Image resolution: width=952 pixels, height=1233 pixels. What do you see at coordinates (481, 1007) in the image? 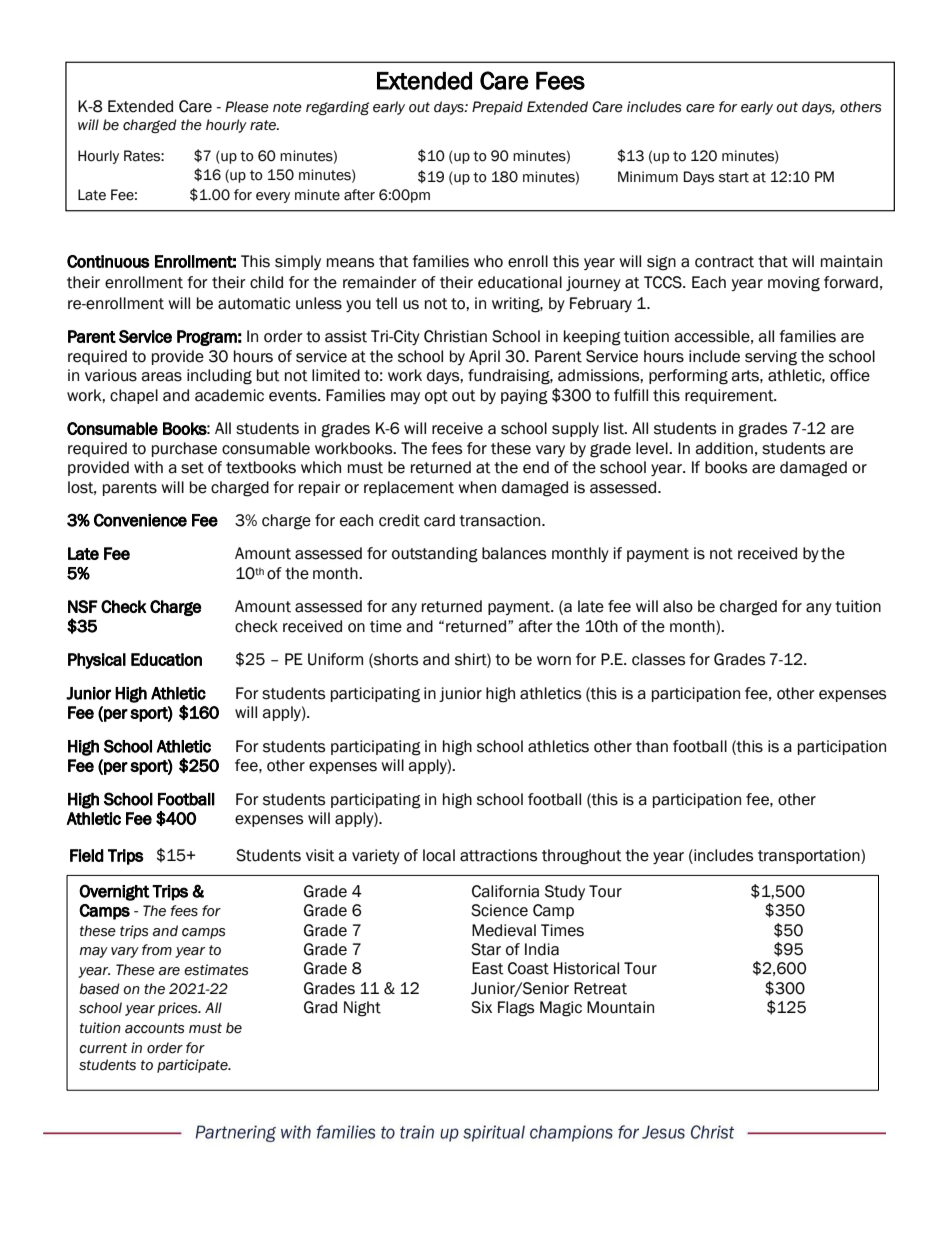
I see `Six` at bounding box center [481, 1007].
